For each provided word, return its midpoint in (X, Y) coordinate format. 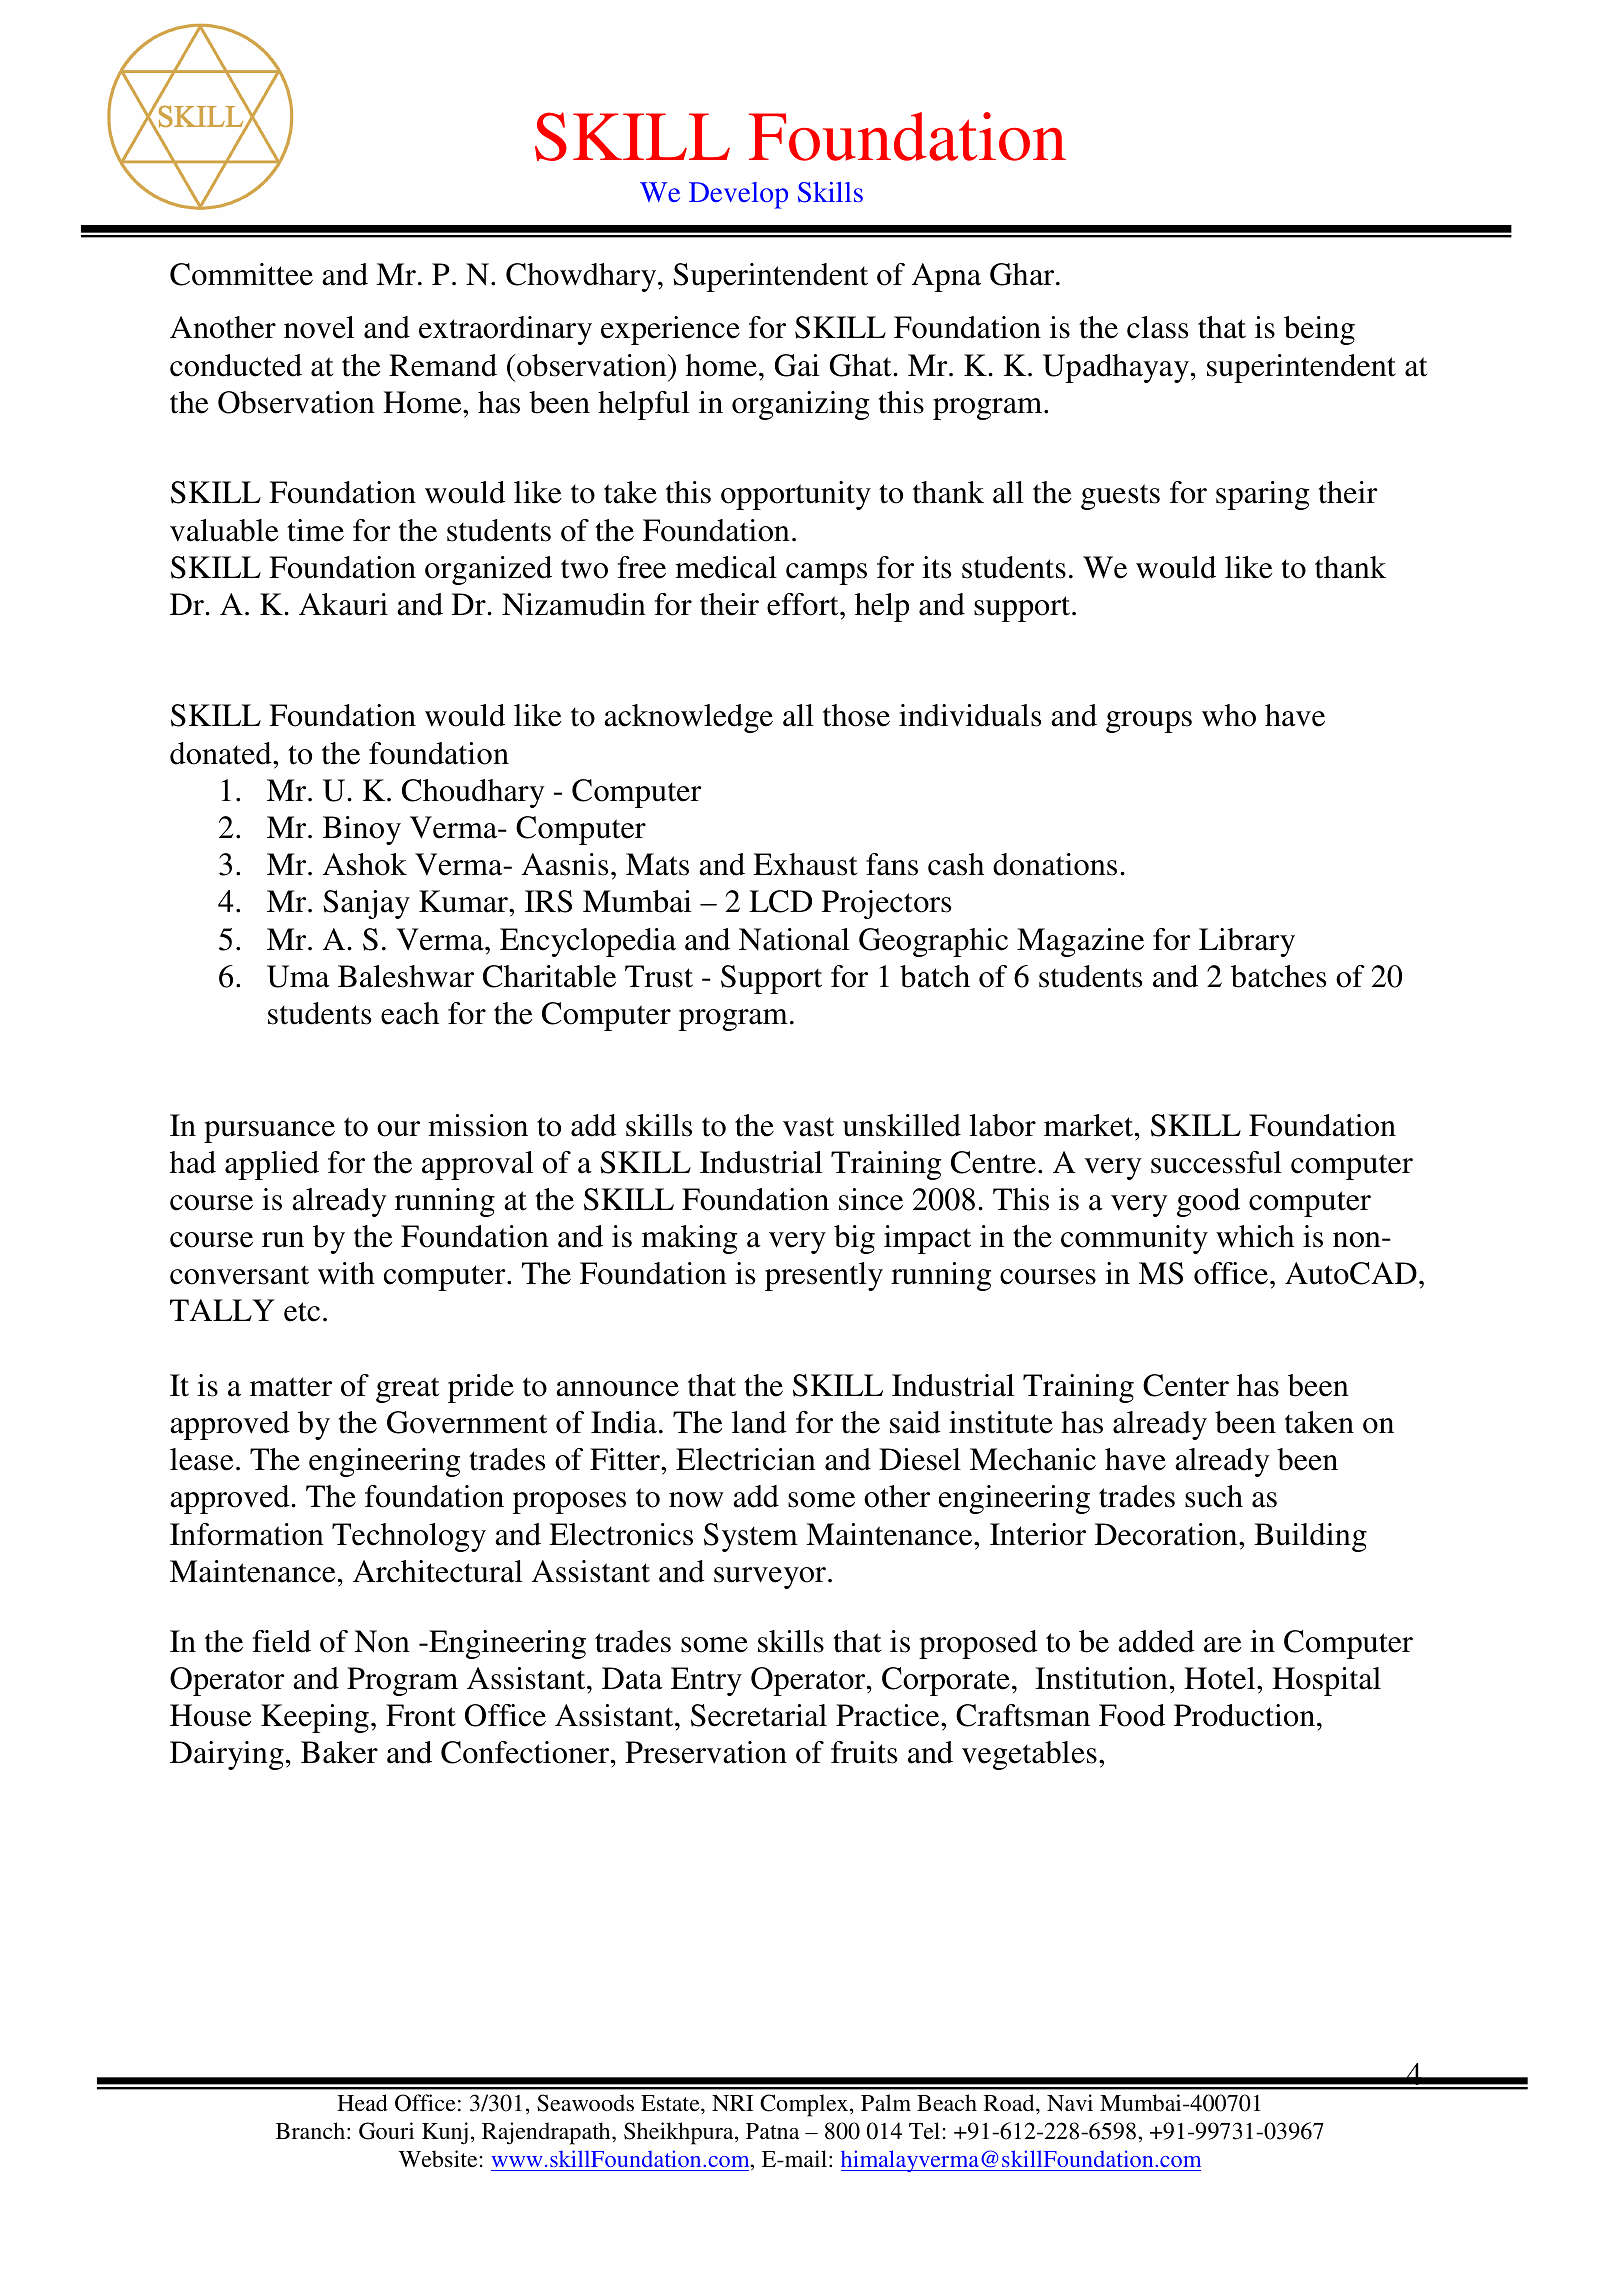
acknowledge (688, 718)
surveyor (770, 1578)
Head (362, 2102)
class (1157, 327)
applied (272, 1165)
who (1229, 715)
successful (1216, 1162)
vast (808, 1127)
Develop (738, 195)
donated (222, 753)
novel (319, 327)
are (1222, 1645)
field (282, 1641)
